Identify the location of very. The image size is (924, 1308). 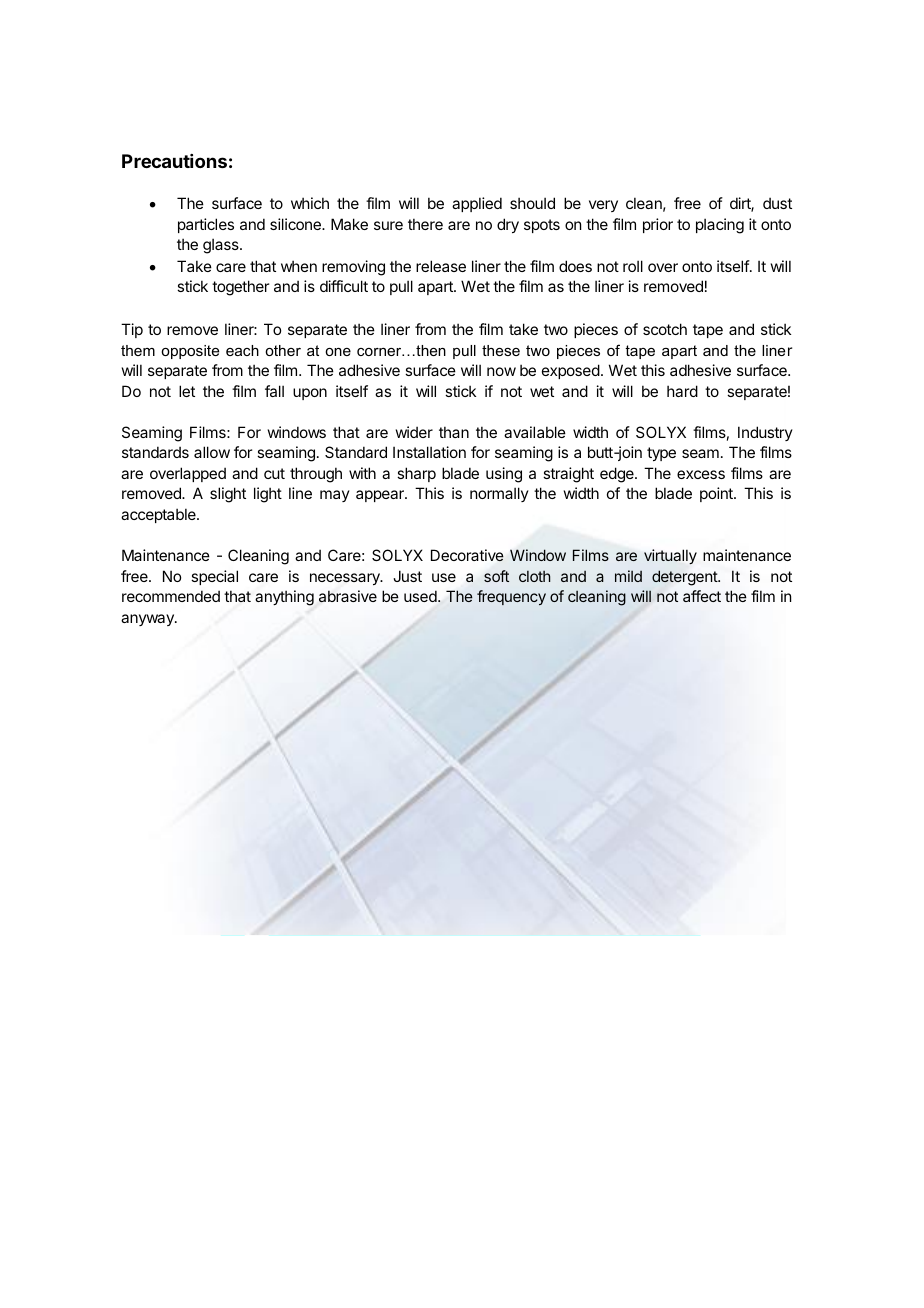
(603, 206).
